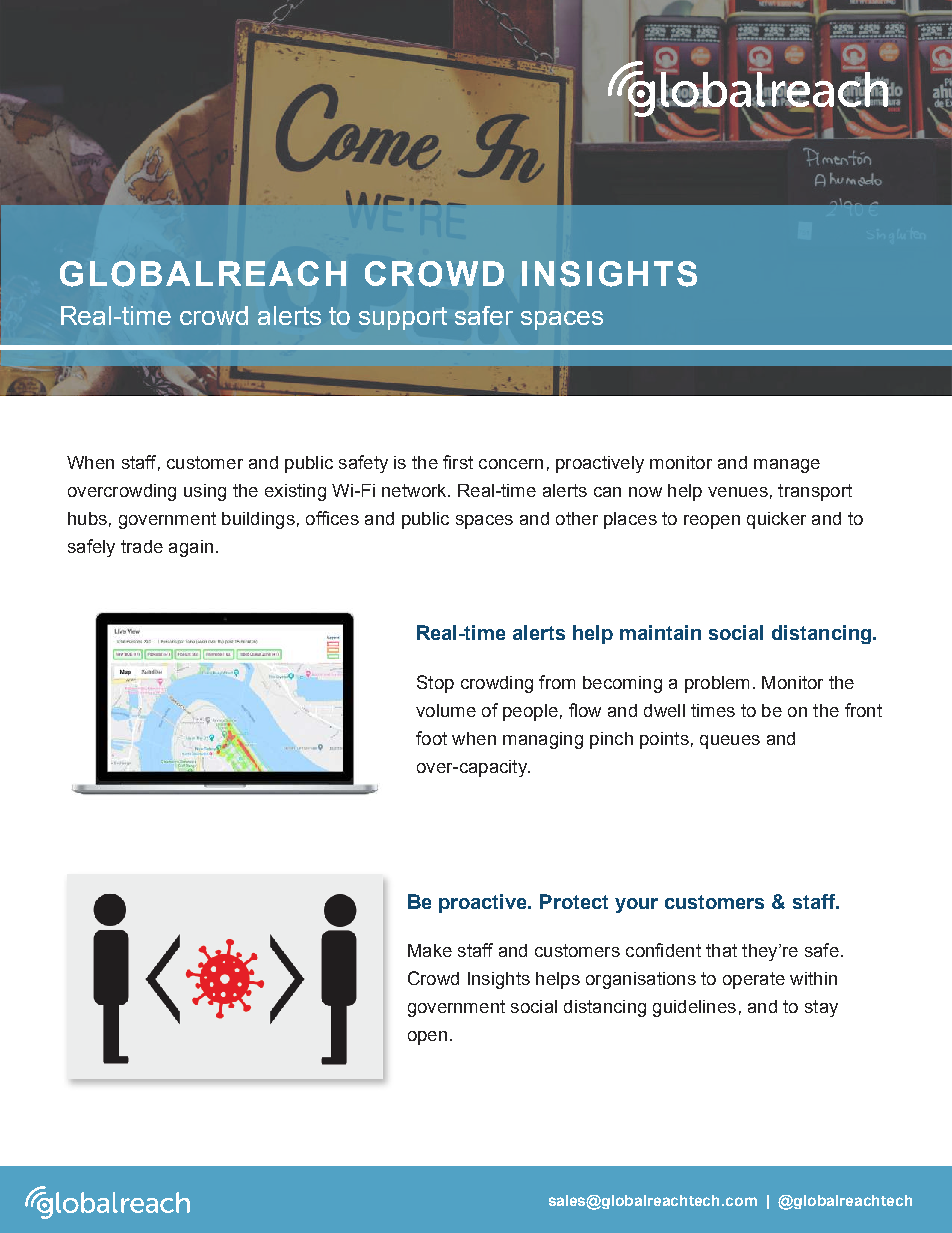  What do you see at coordinates (430, 950) in the document?
I see `Make` at bounding box center [430, 950].
